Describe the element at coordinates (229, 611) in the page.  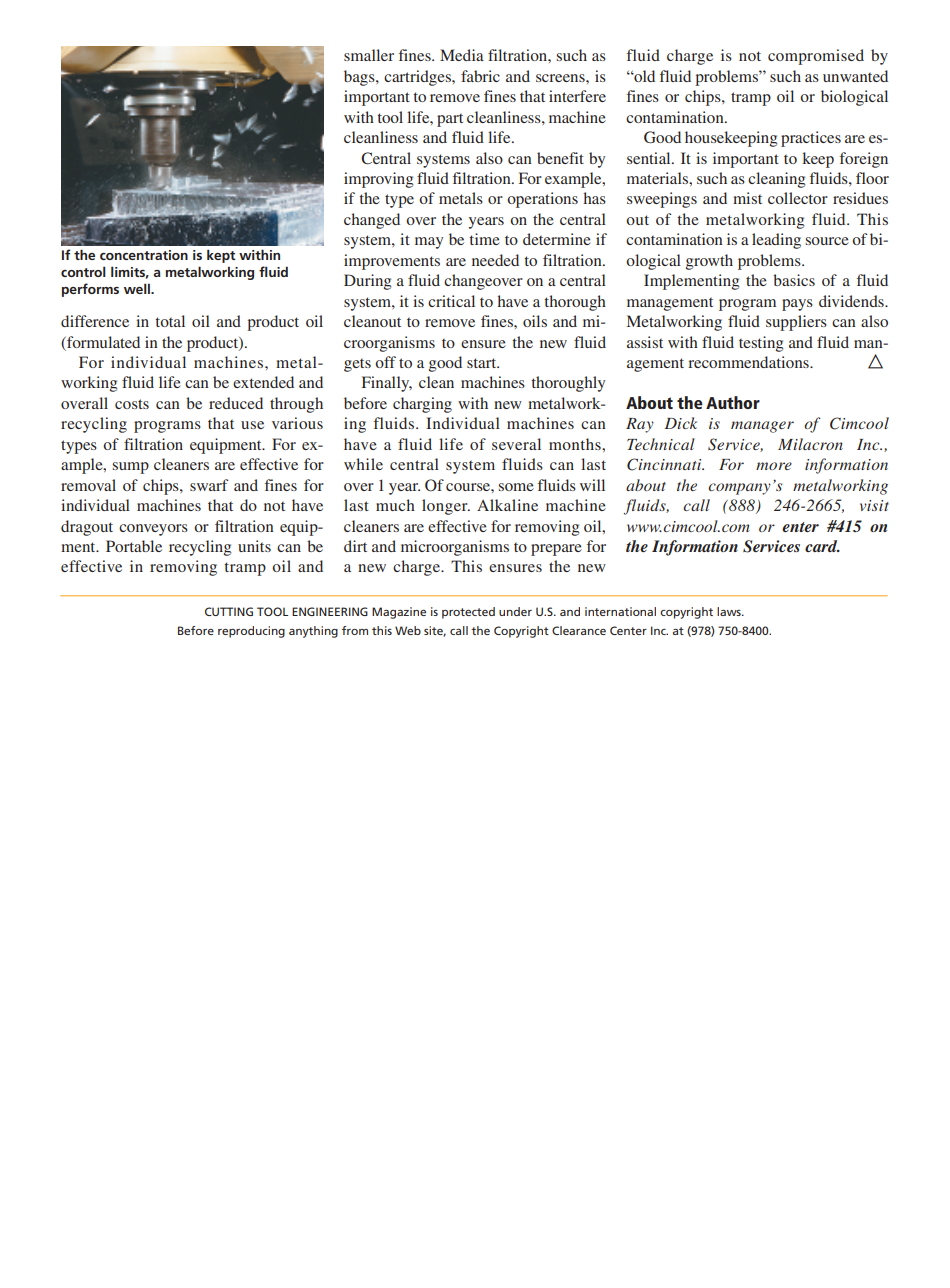
I see `CUTTING` at that location.
